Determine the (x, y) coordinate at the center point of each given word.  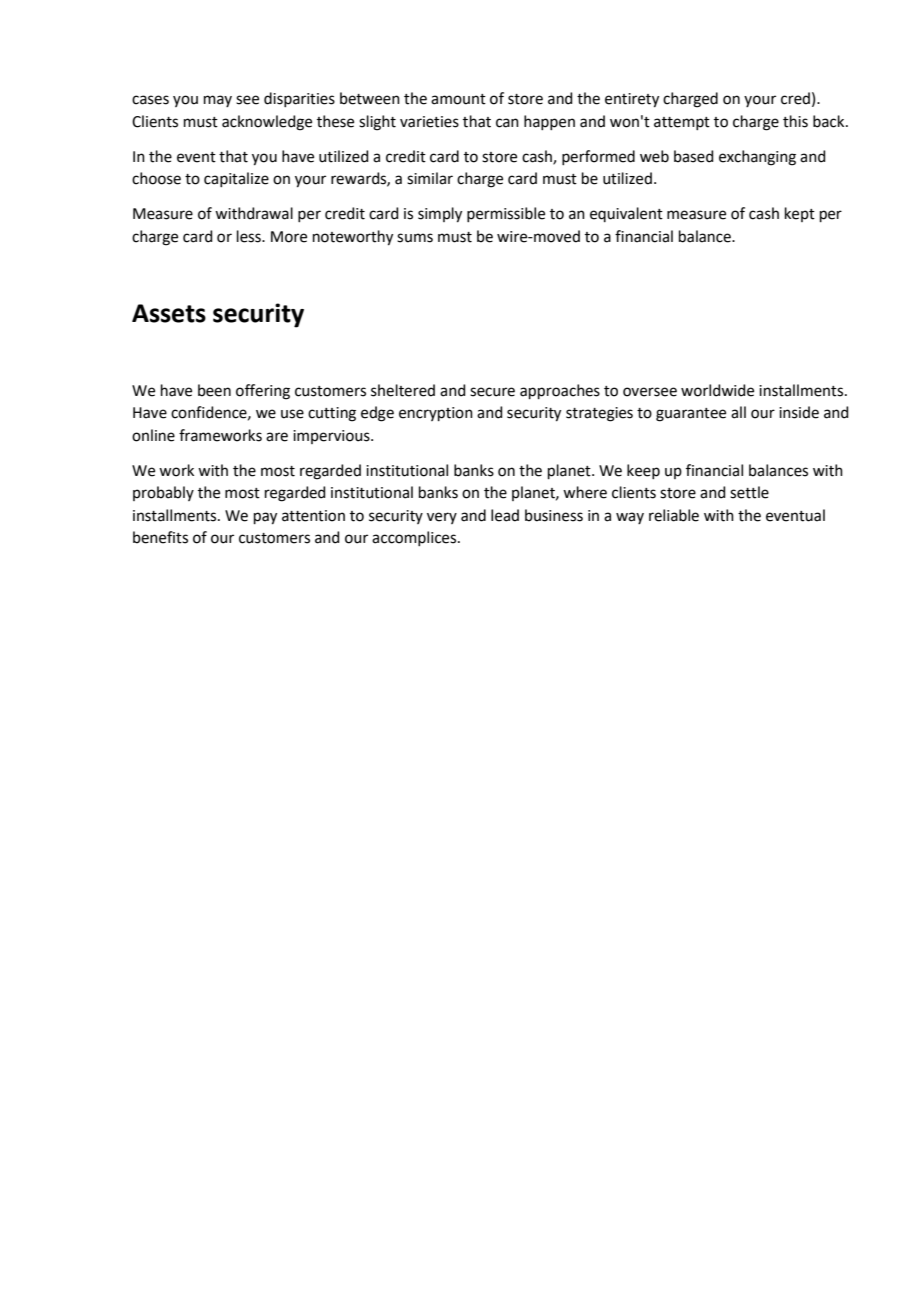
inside (799, 412)
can (507, 123)
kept (800, 214)
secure (492, 392)
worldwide (717, 390)
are (277, 437)
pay (265, 518)
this (795, 121)
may (218, 101)
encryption (436, 414)
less (250, 236)
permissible (506, 214)
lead (505, 515)
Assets (169, 313)
